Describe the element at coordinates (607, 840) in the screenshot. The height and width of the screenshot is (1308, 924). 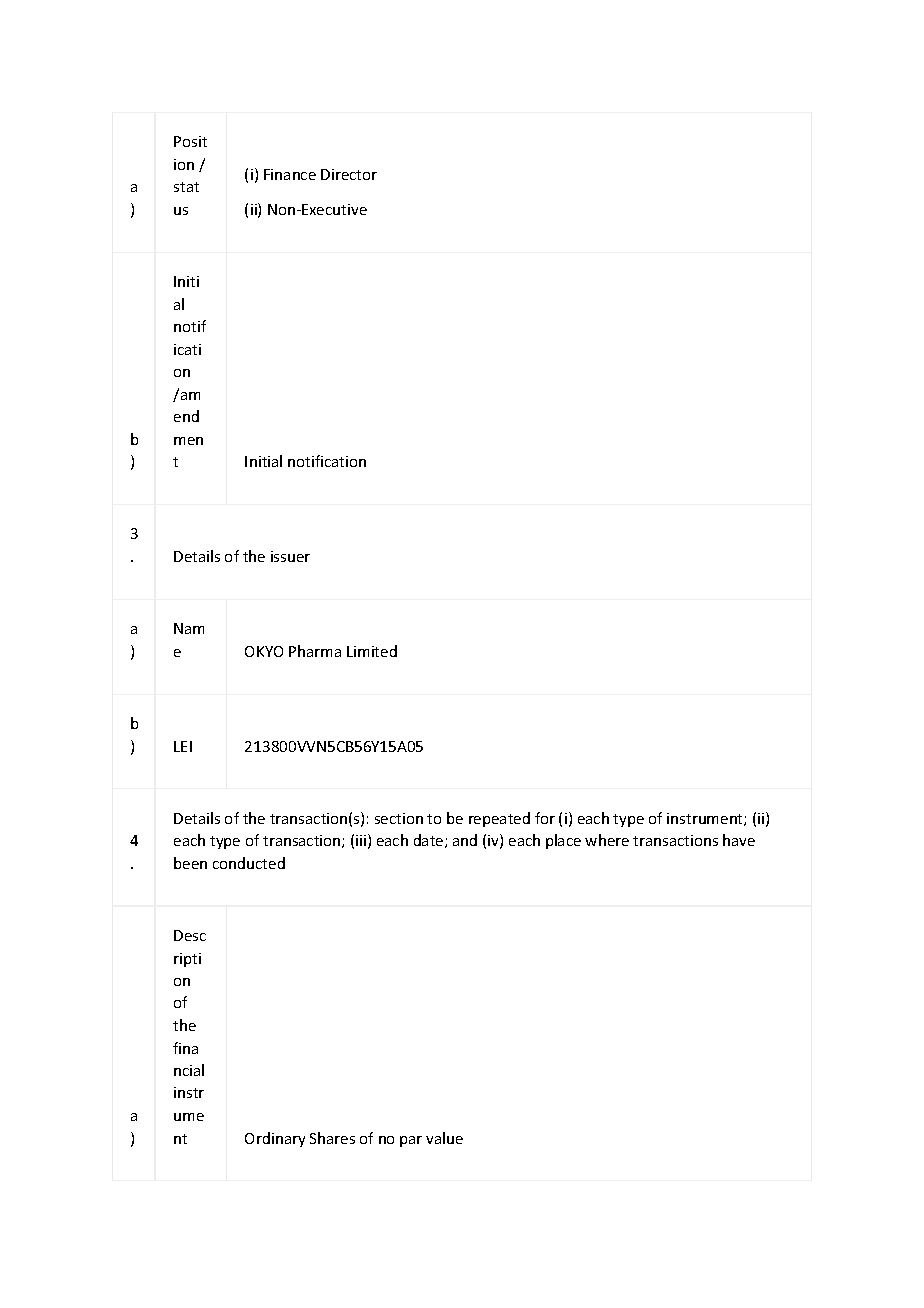
I see `where` at that location.
